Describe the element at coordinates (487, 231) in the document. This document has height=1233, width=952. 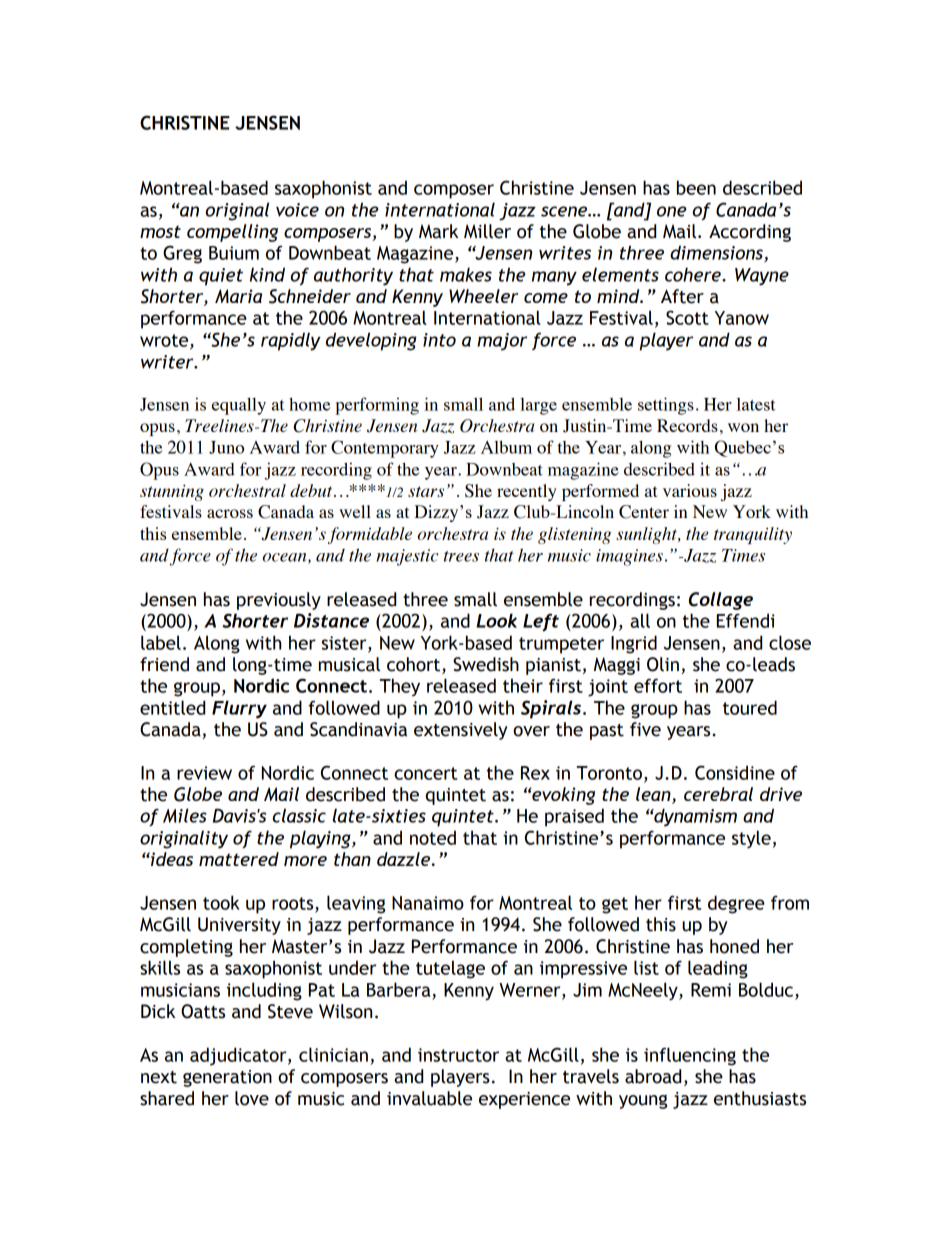
I see `Miller` at that location.
